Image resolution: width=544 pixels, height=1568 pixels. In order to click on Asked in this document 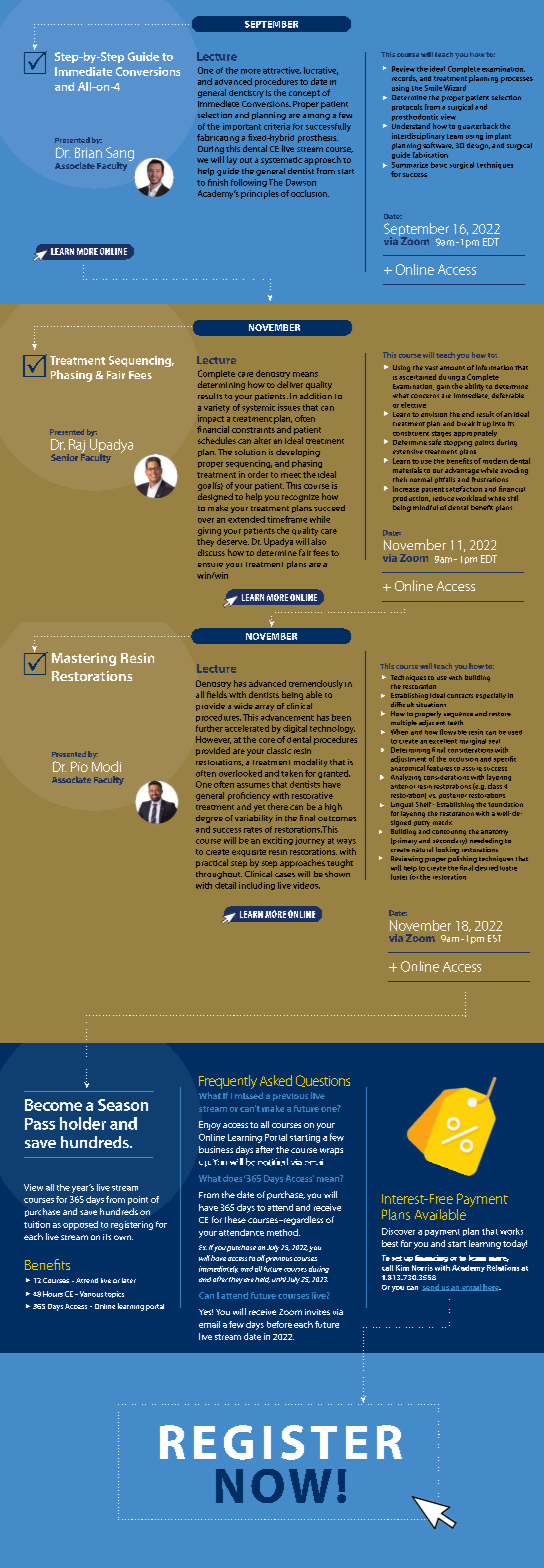, I will do `click(276, 1080)`.
